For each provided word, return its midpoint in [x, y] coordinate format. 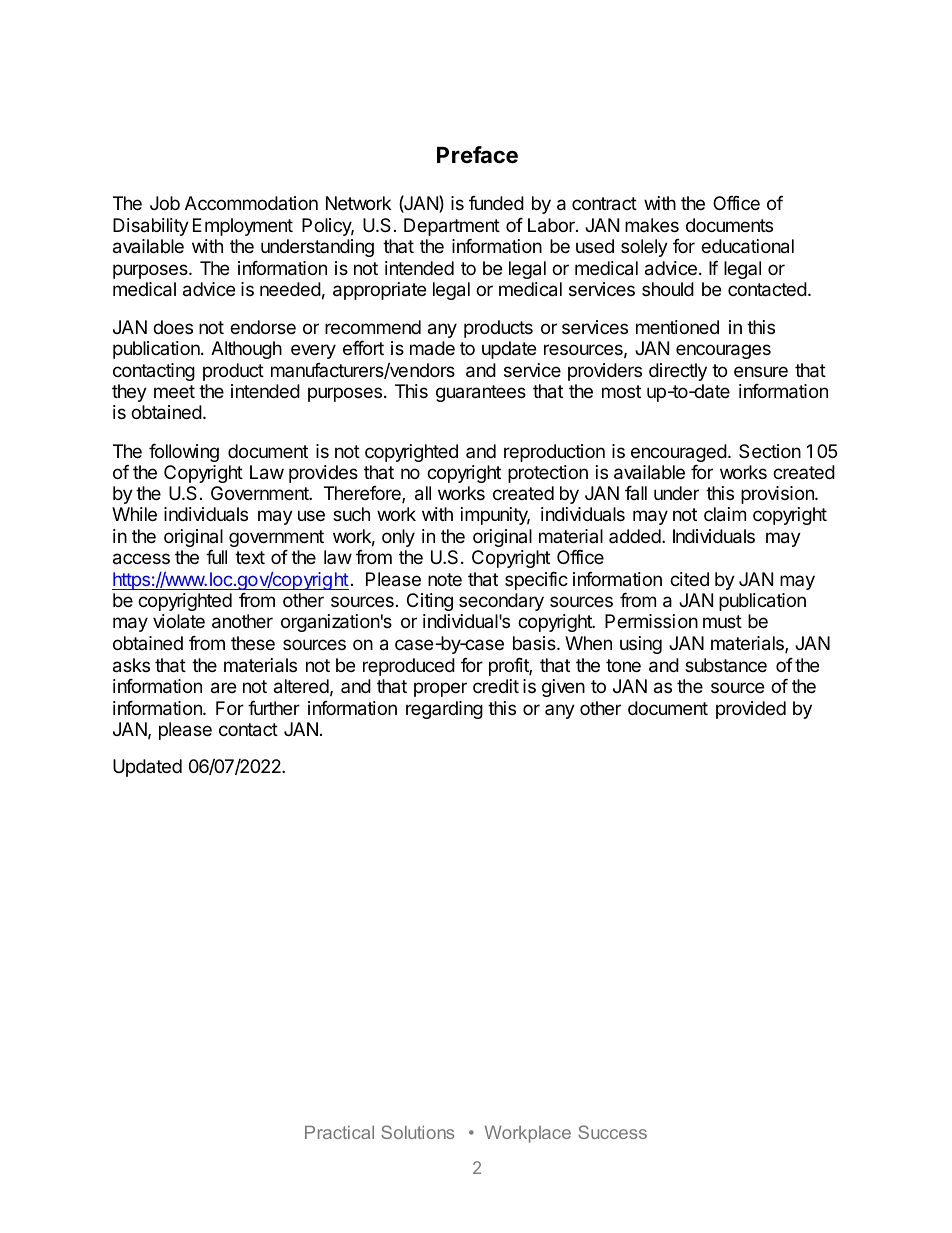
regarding [444, 710]
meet [174, 391]
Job [165, 203]
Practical [339, 1132]
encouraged [679, 453]
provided [751, 710]
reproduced [409, 667]
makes [652, 225]
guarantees [481, 393]
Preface [477, 155]
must [722, 621]
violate [179, 621]
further [274, 708]
